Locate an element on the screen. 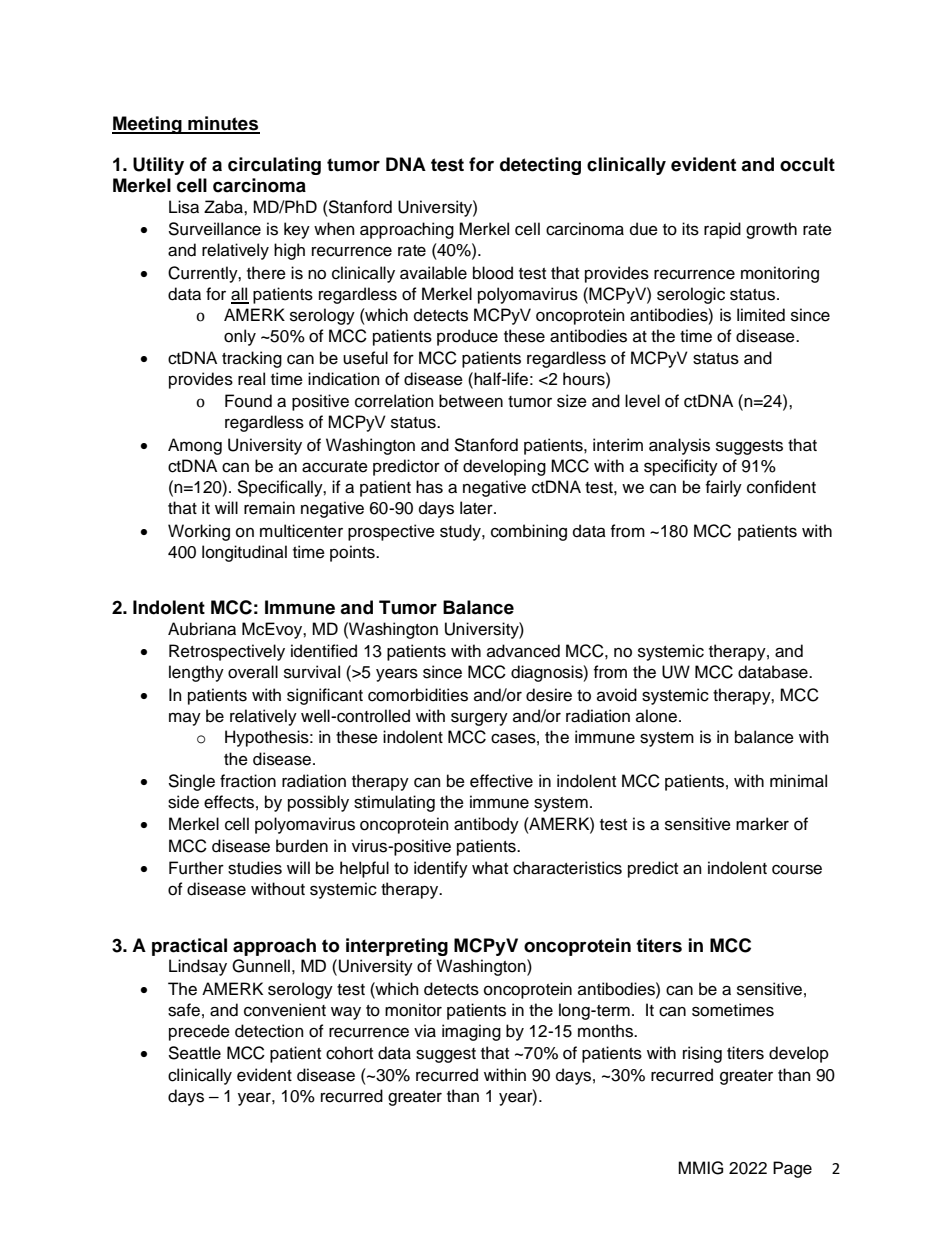  interpreting is located at coordinates (397, 947).
